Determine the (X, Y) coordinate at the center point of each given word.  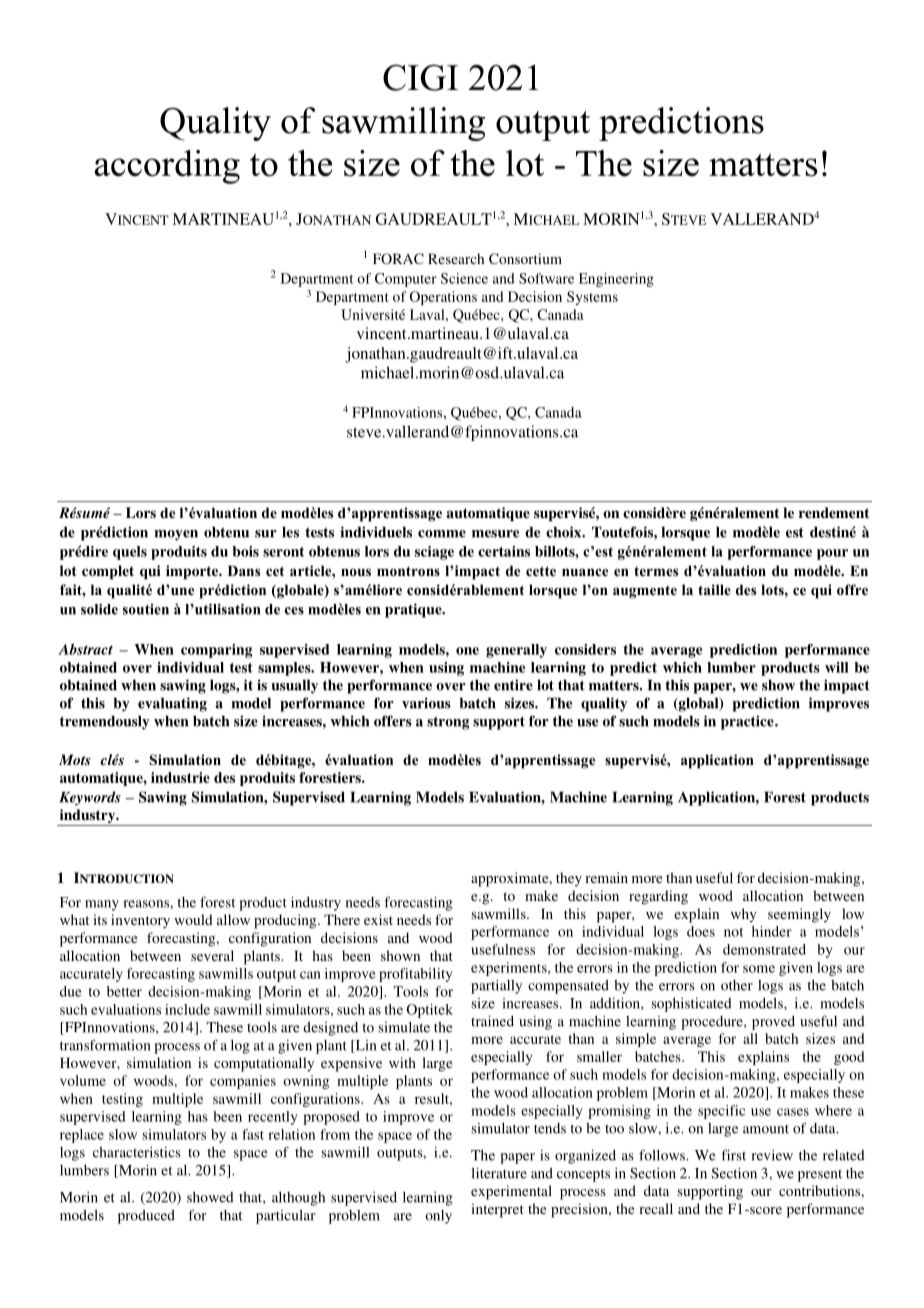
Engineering (616, 280)
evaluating (172, 704)
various (426, 703)
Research (456, 258)
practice (748, 722)
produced (146, 1217)
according (167, 167)
